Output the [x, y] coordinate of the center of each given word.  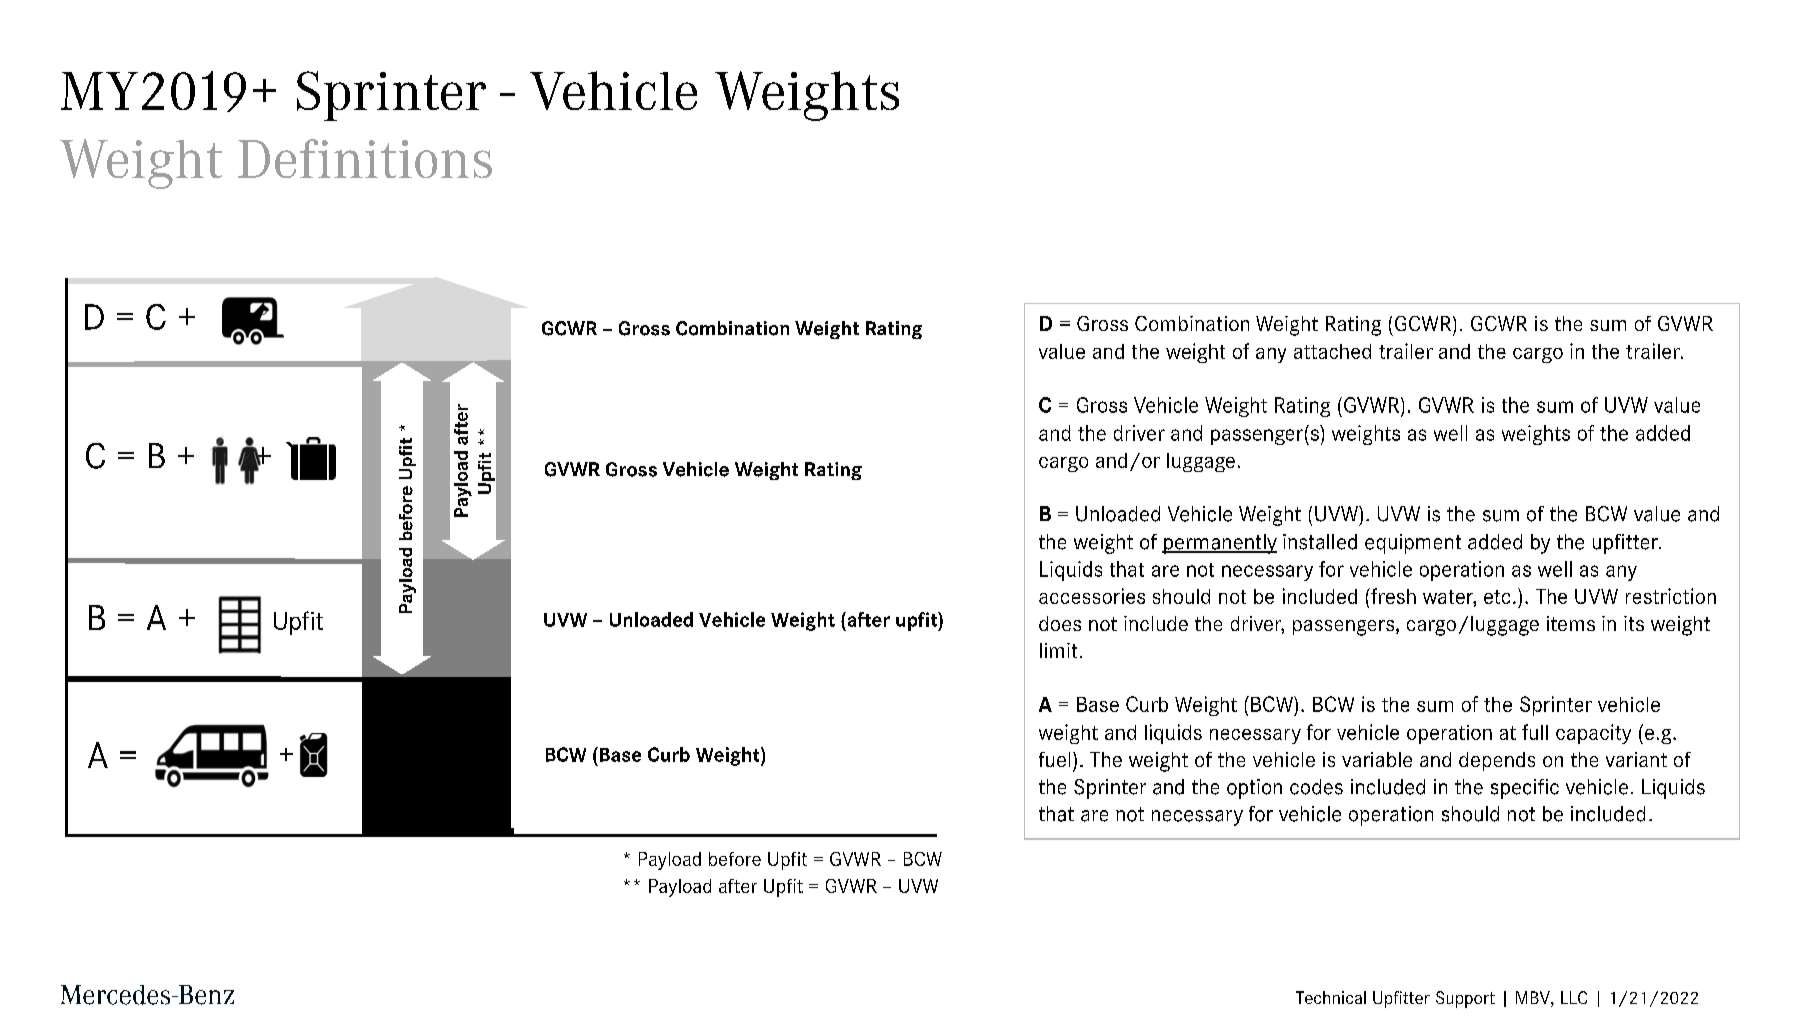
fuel [1054, 759]
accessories [1092, 596]
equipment [1413, 544]
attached [1332, 351]
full [1535, 732]
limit [1058, 650]
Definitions [365, 158]
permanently [1219, 544]
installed [1320, 542]
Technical [1331, 997]
